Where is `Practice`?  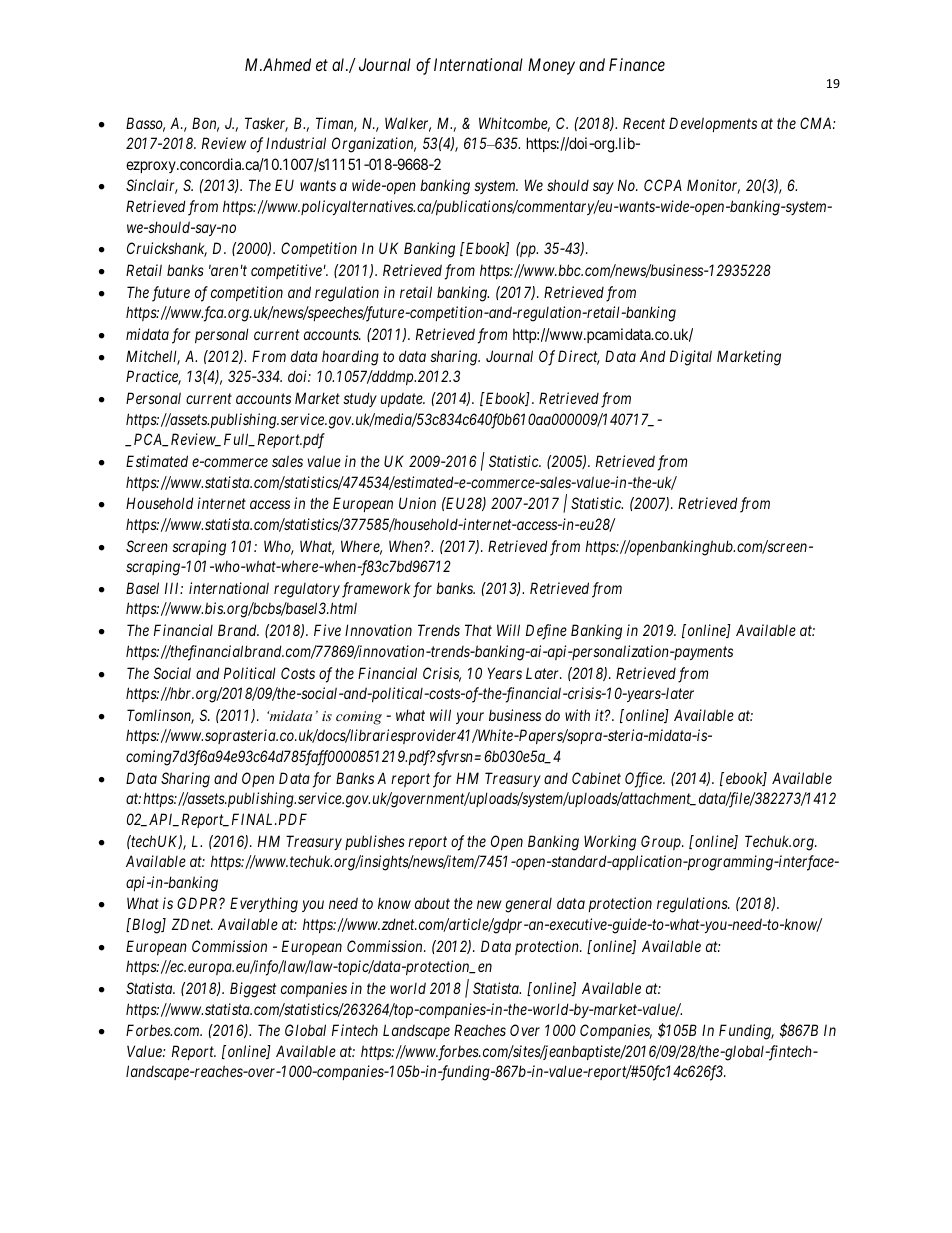
Practice is located at coordinates (153, 377).
